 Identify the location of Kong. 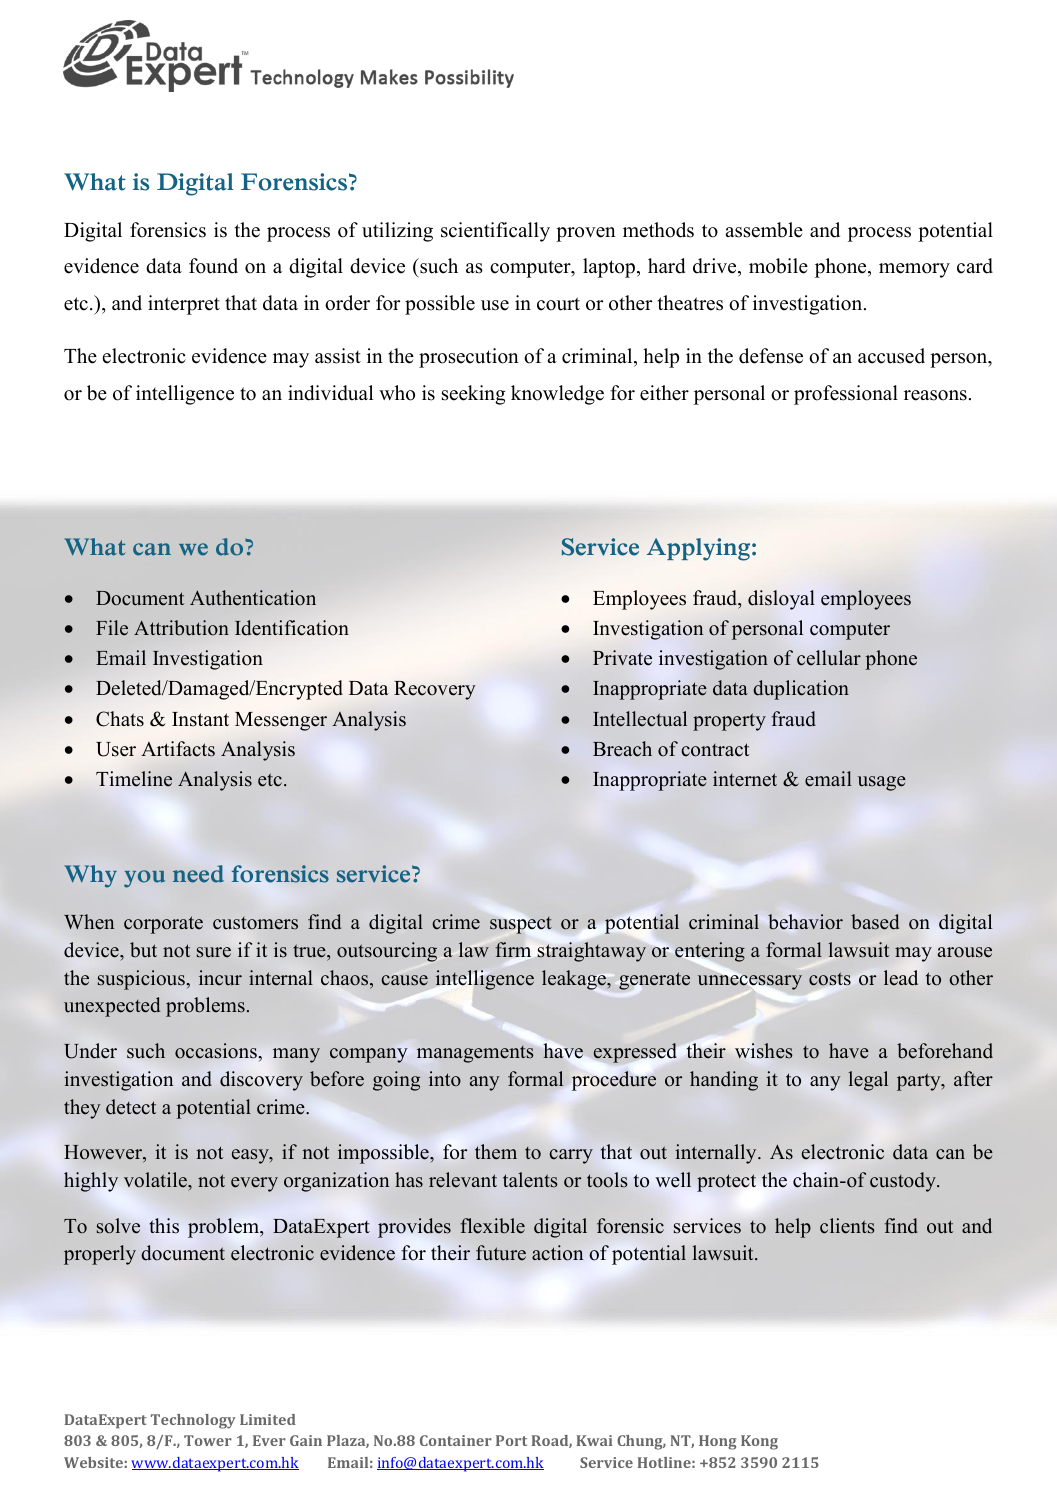
(759, 1442).
